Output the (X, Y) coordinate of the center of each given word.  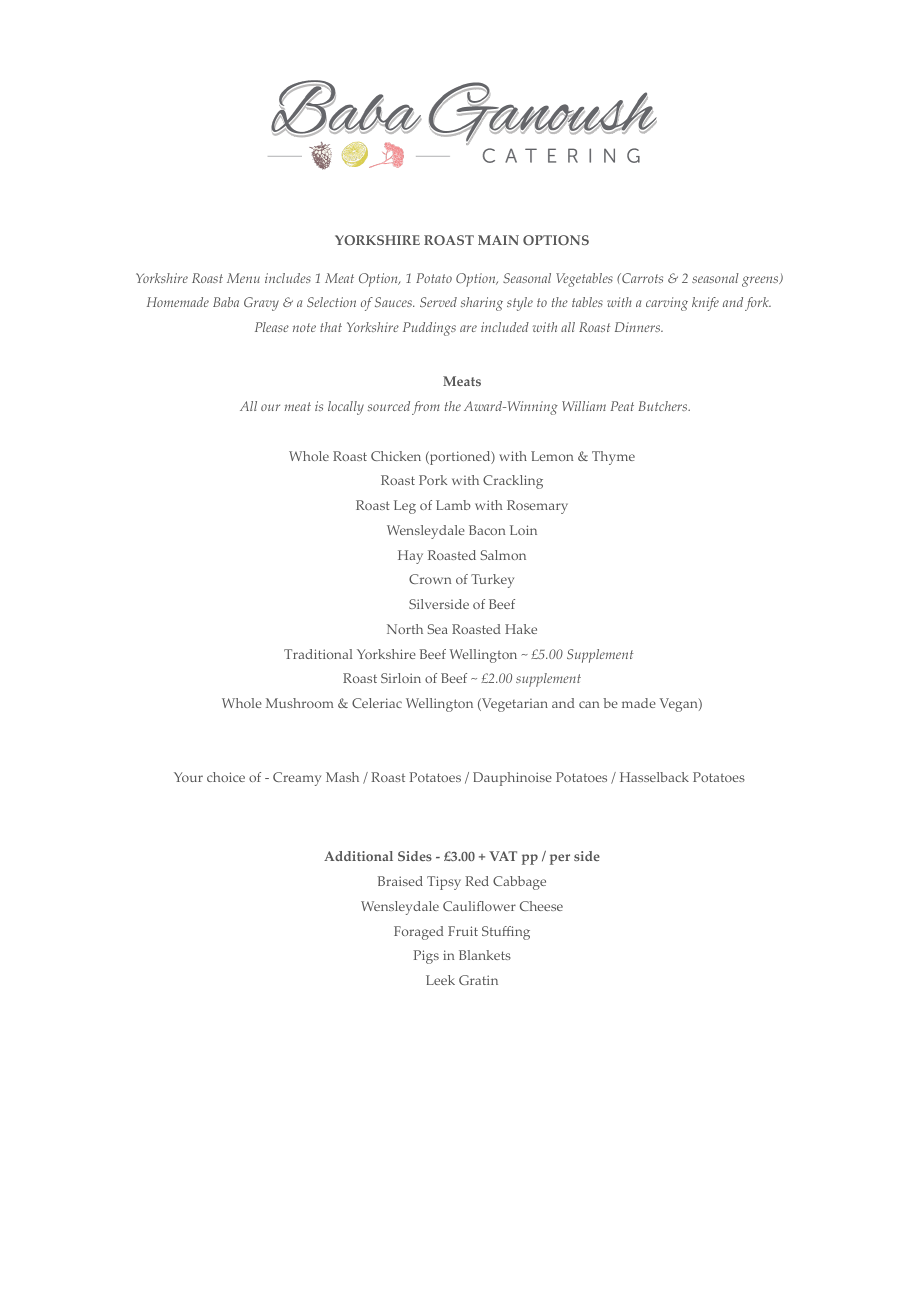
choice (226, 777)
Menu (243, 278)
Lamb (453, 505)
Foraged (418, 933)
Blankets (485, 955)
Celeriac (377, 703)
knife (705, 304)
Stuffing (506, 933)
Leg (405, 507)
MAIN (498, 240)
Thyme (613, 458)
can (589, 704)
